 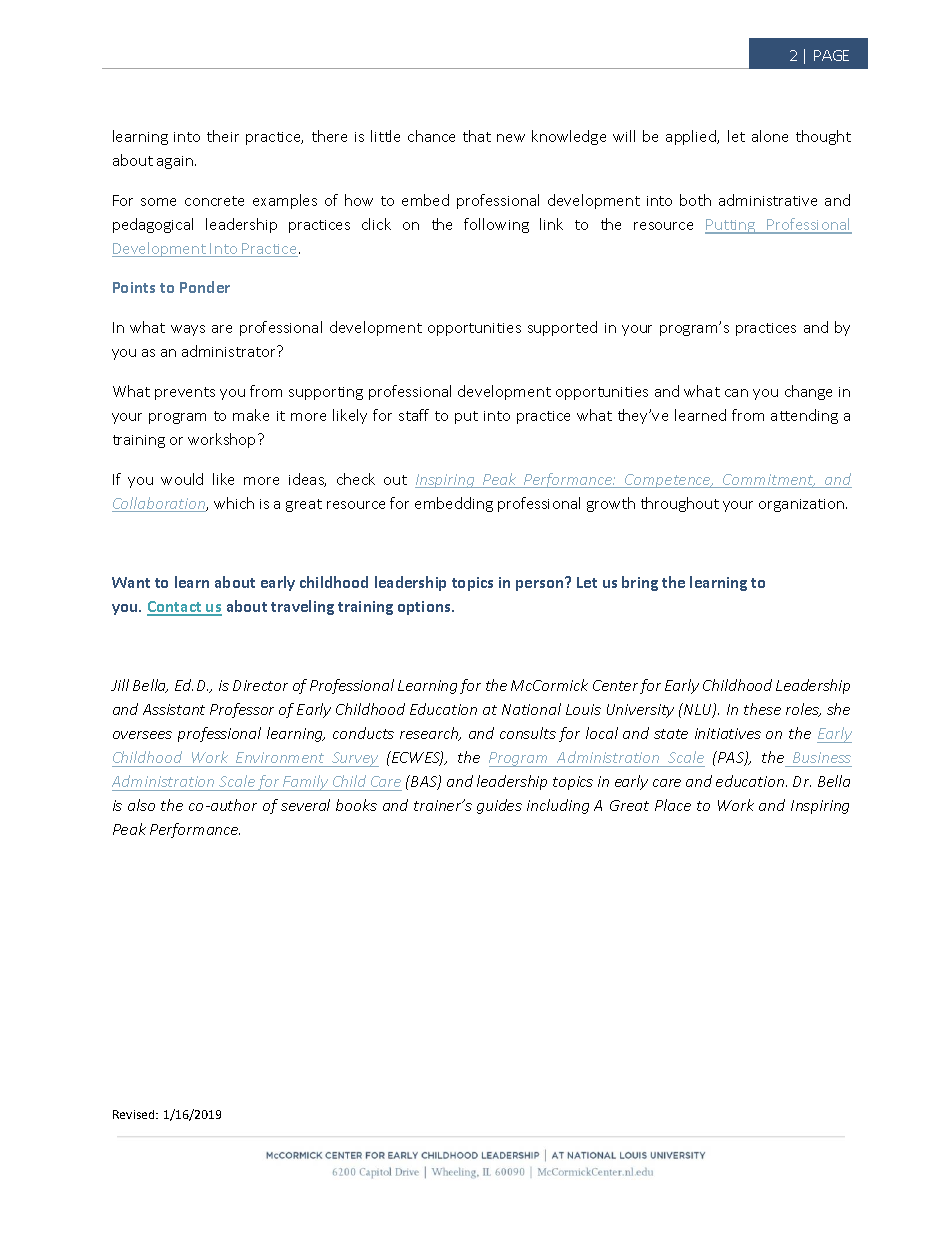 What do you see at coordinates (477, 136) in the page?
I see `that` at bounding box center [477, 136].
